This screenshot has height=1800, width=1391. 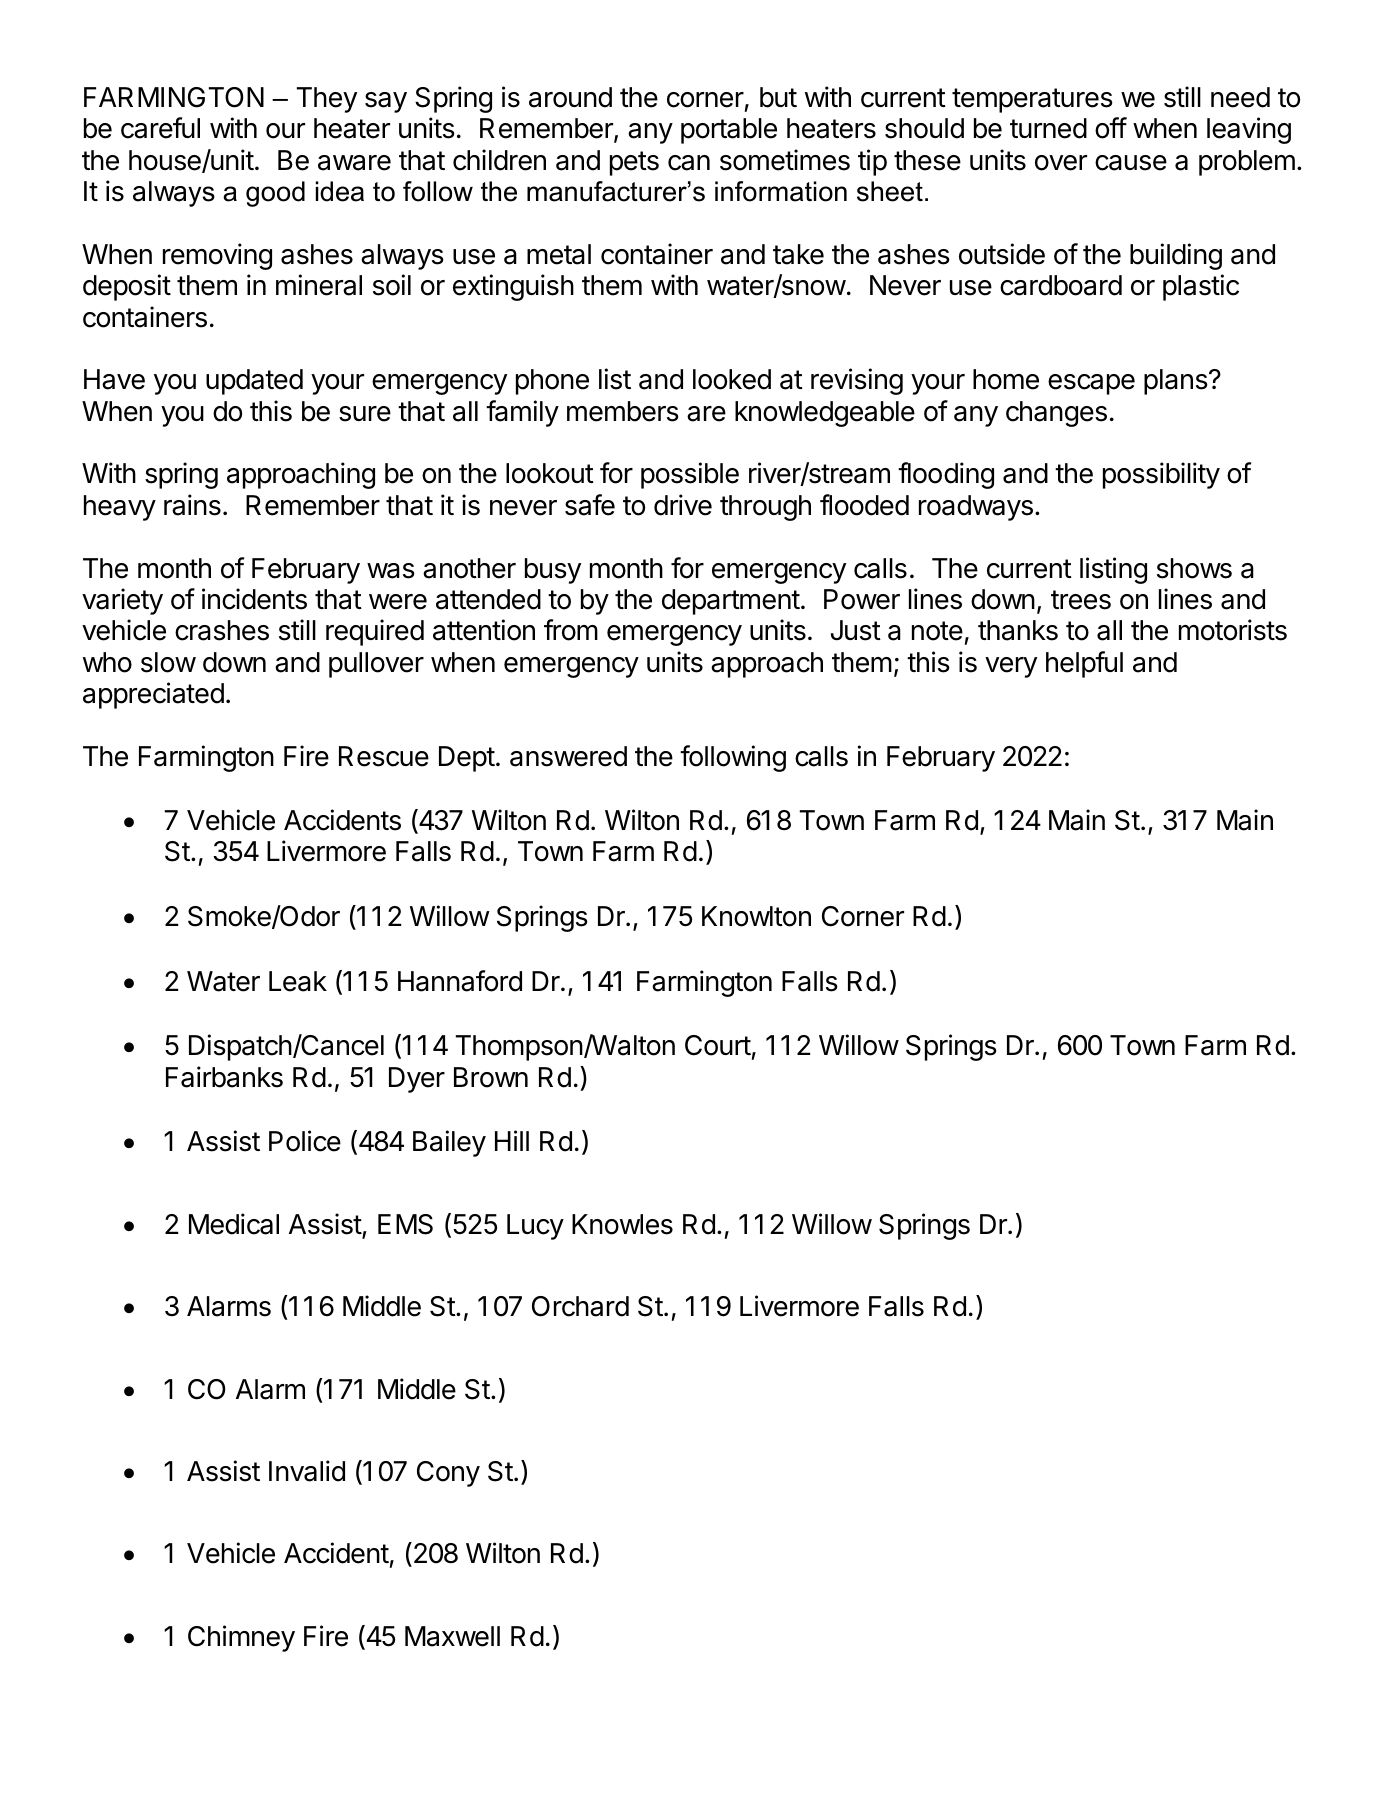 I want to click on Medical, so click(x=234, y=1224).
